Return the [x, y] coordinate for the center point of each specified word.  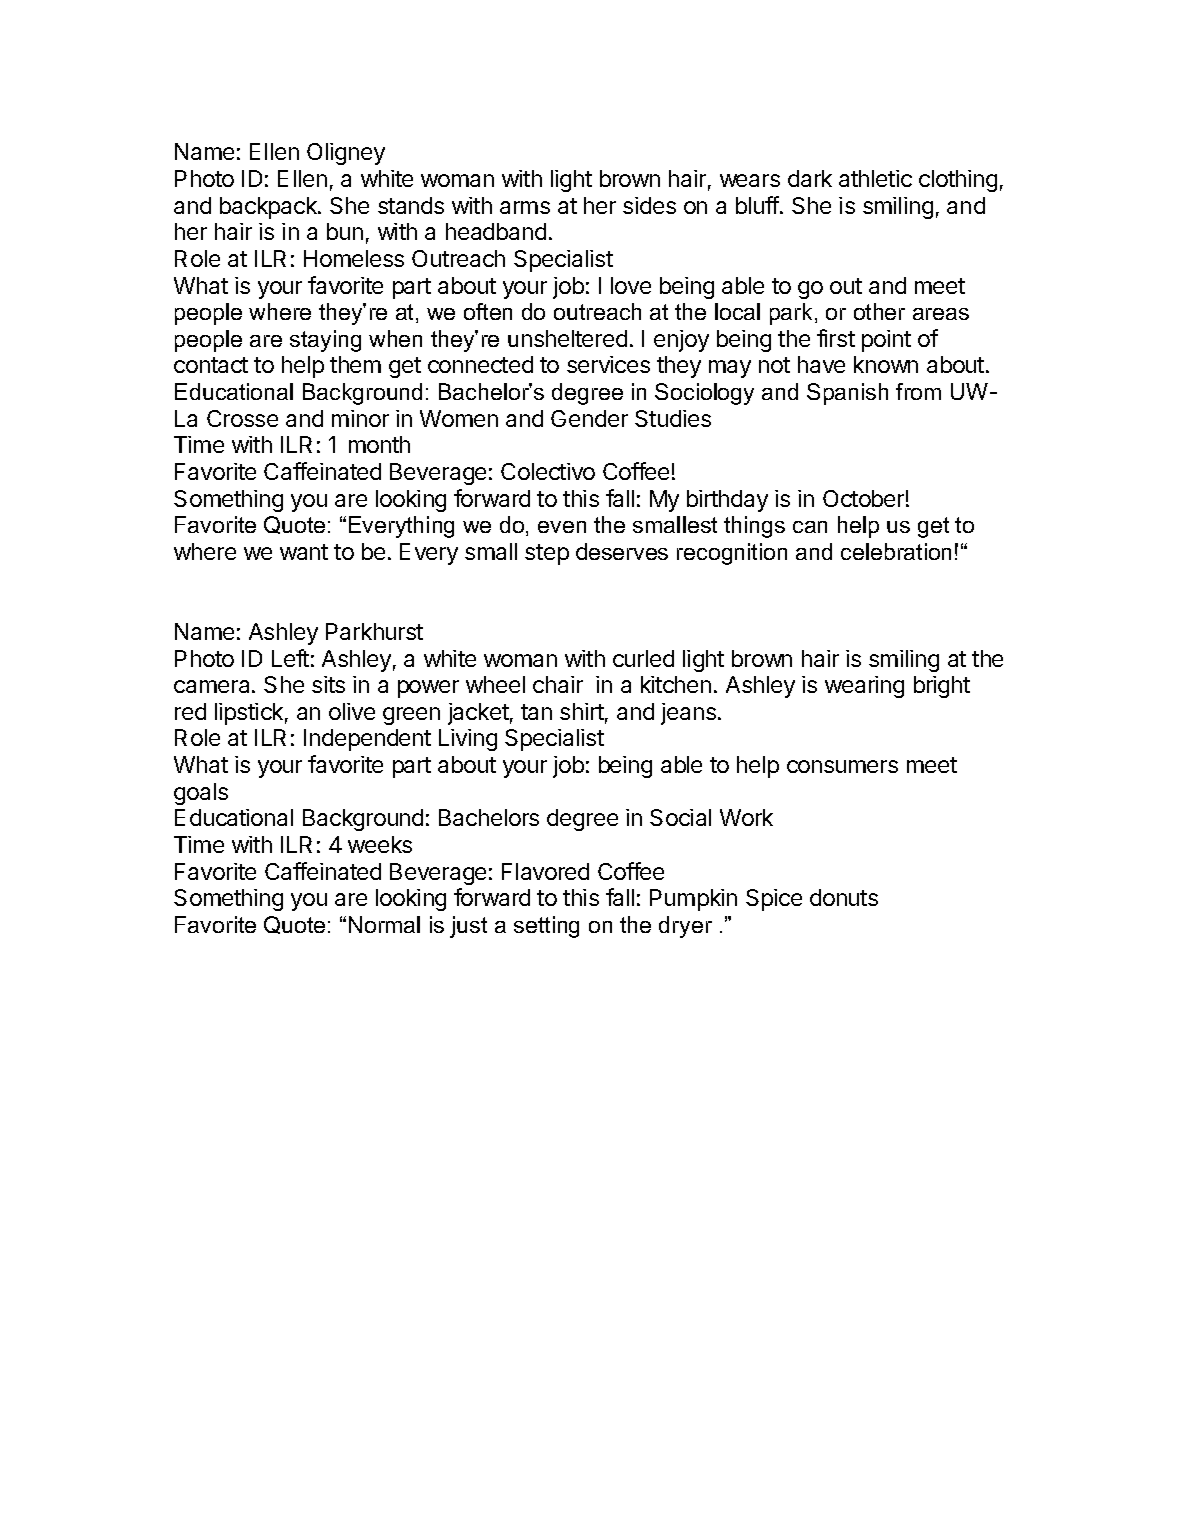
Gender [589, 418]
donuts [844, 897]
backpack [269, 208]
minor [360, 418]
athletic [875, 178]
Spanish [847, 394]
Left [290, 658]
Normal [384, 924]
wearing [864, 687]
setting [546, 927]
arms [525, 207]
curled [643, 658]
